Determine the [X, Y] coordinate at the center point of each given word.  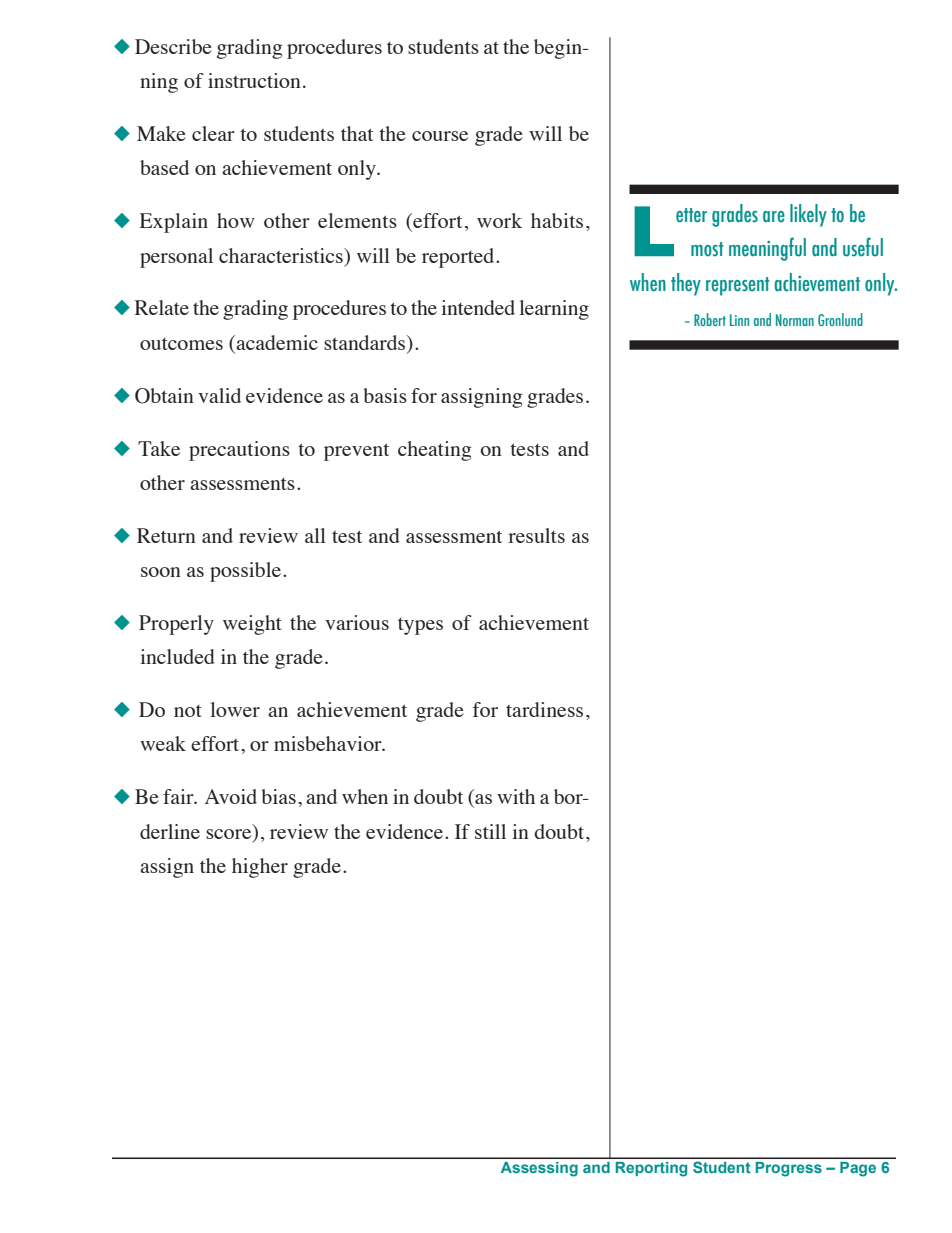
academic [277, 342]
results [536, 535]
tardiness [544, 709]
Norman [795, 320]
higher [260, 868]
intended [478, 307]
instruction [254, 80]
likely [808, 215]
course [440, 136]
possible [247, 572]
